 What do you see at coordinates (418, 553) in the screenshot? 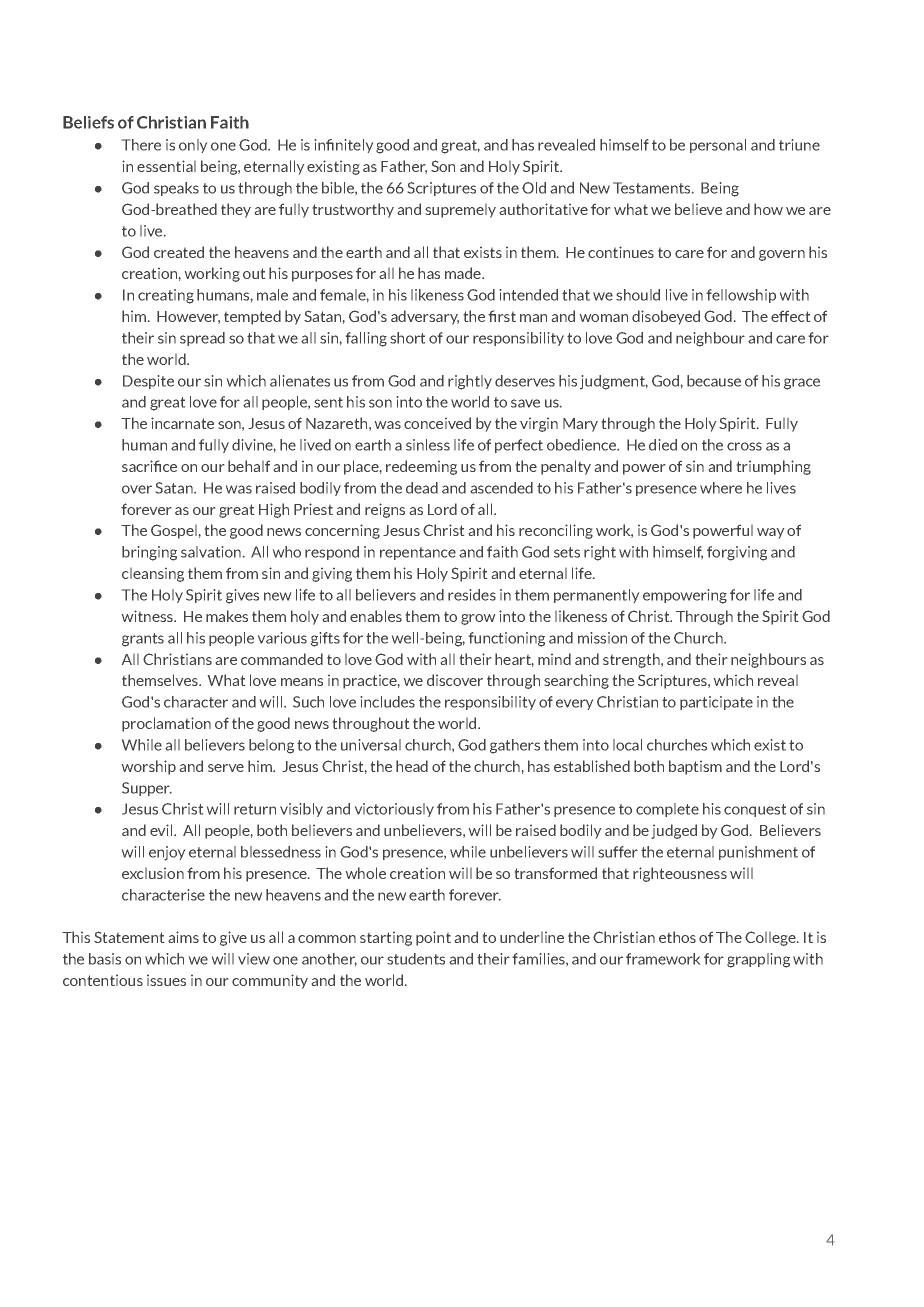
I see `repentance` at bounding box center [418, 553].
